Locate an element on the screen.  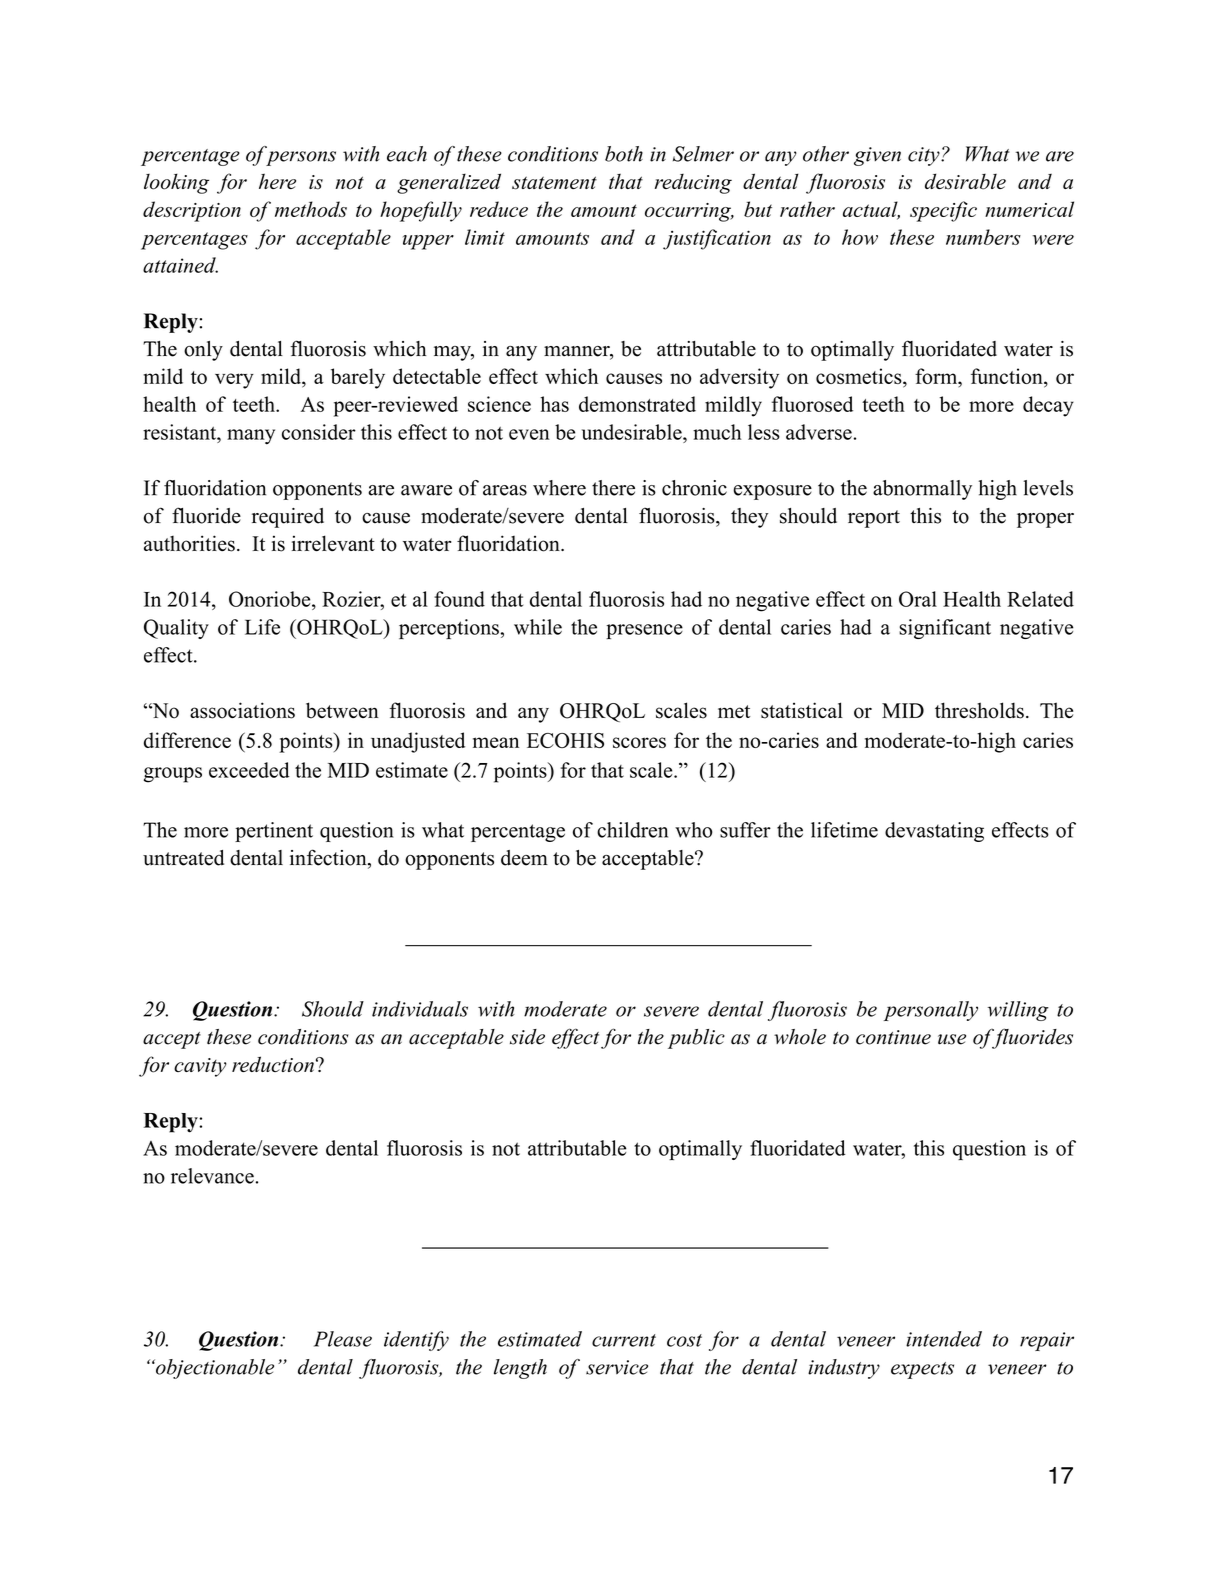
both is located at coordinates (624, 154).
